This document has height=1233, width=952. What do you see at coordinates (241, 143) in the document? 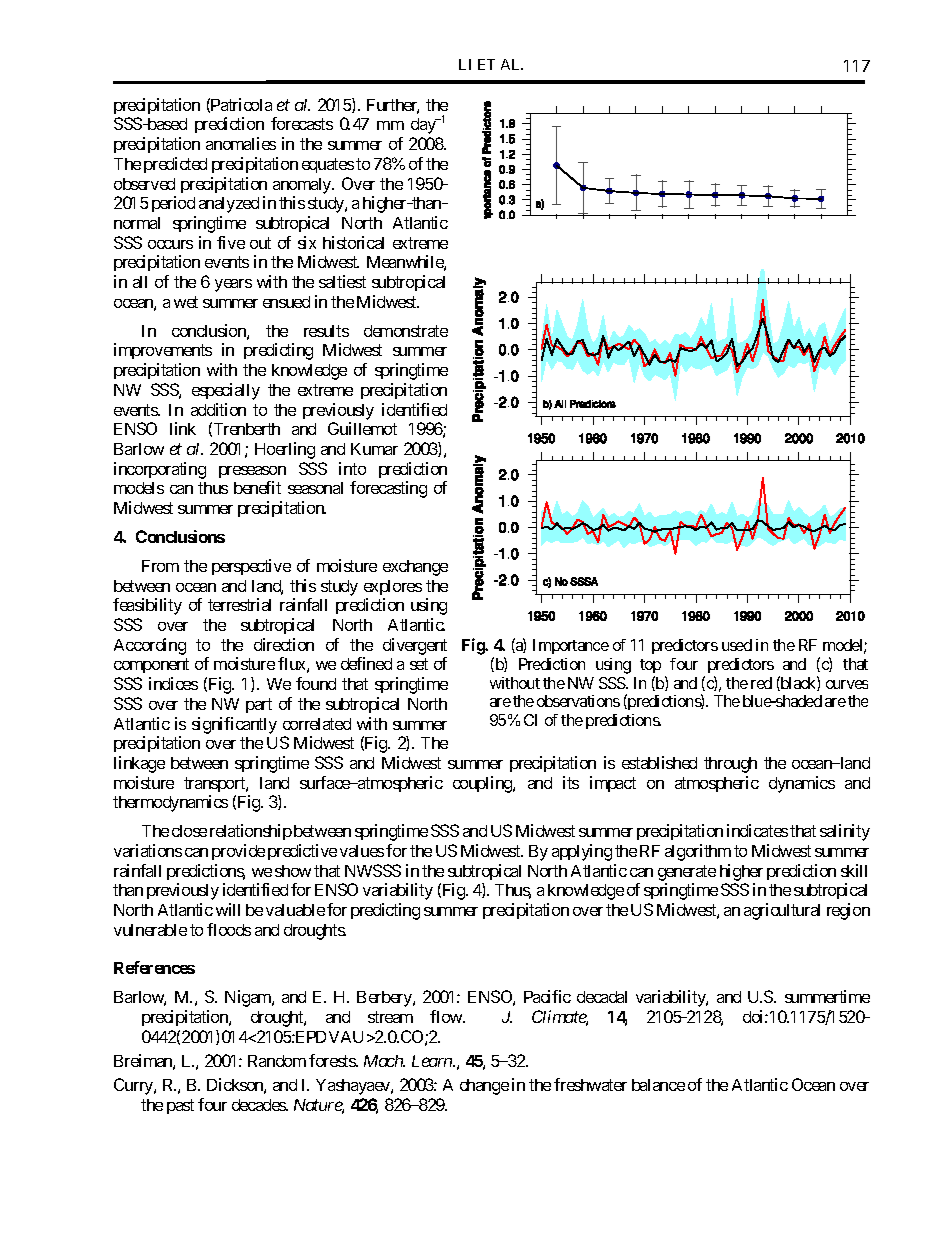
I see `anomalies` at bounding box center [241, 143].
